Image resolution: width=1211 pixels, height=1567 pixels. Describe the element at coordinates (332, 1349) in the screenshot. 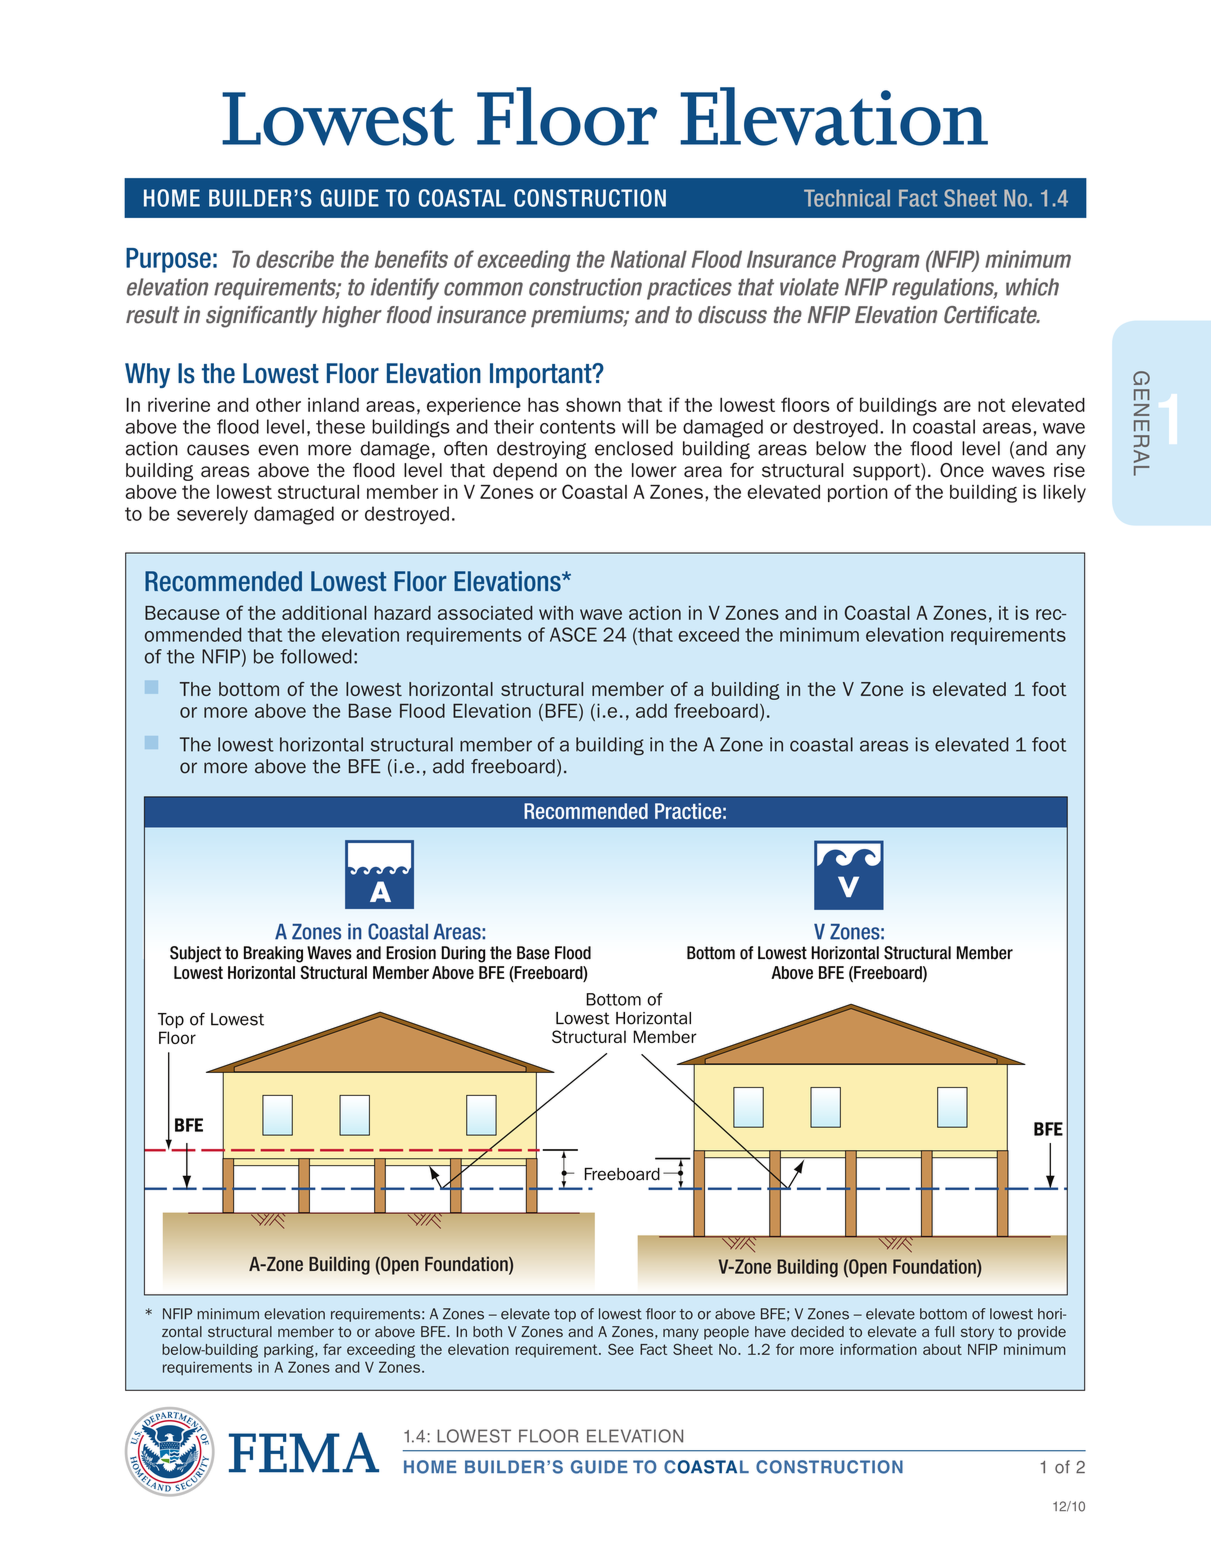

I see `far` at that location.
